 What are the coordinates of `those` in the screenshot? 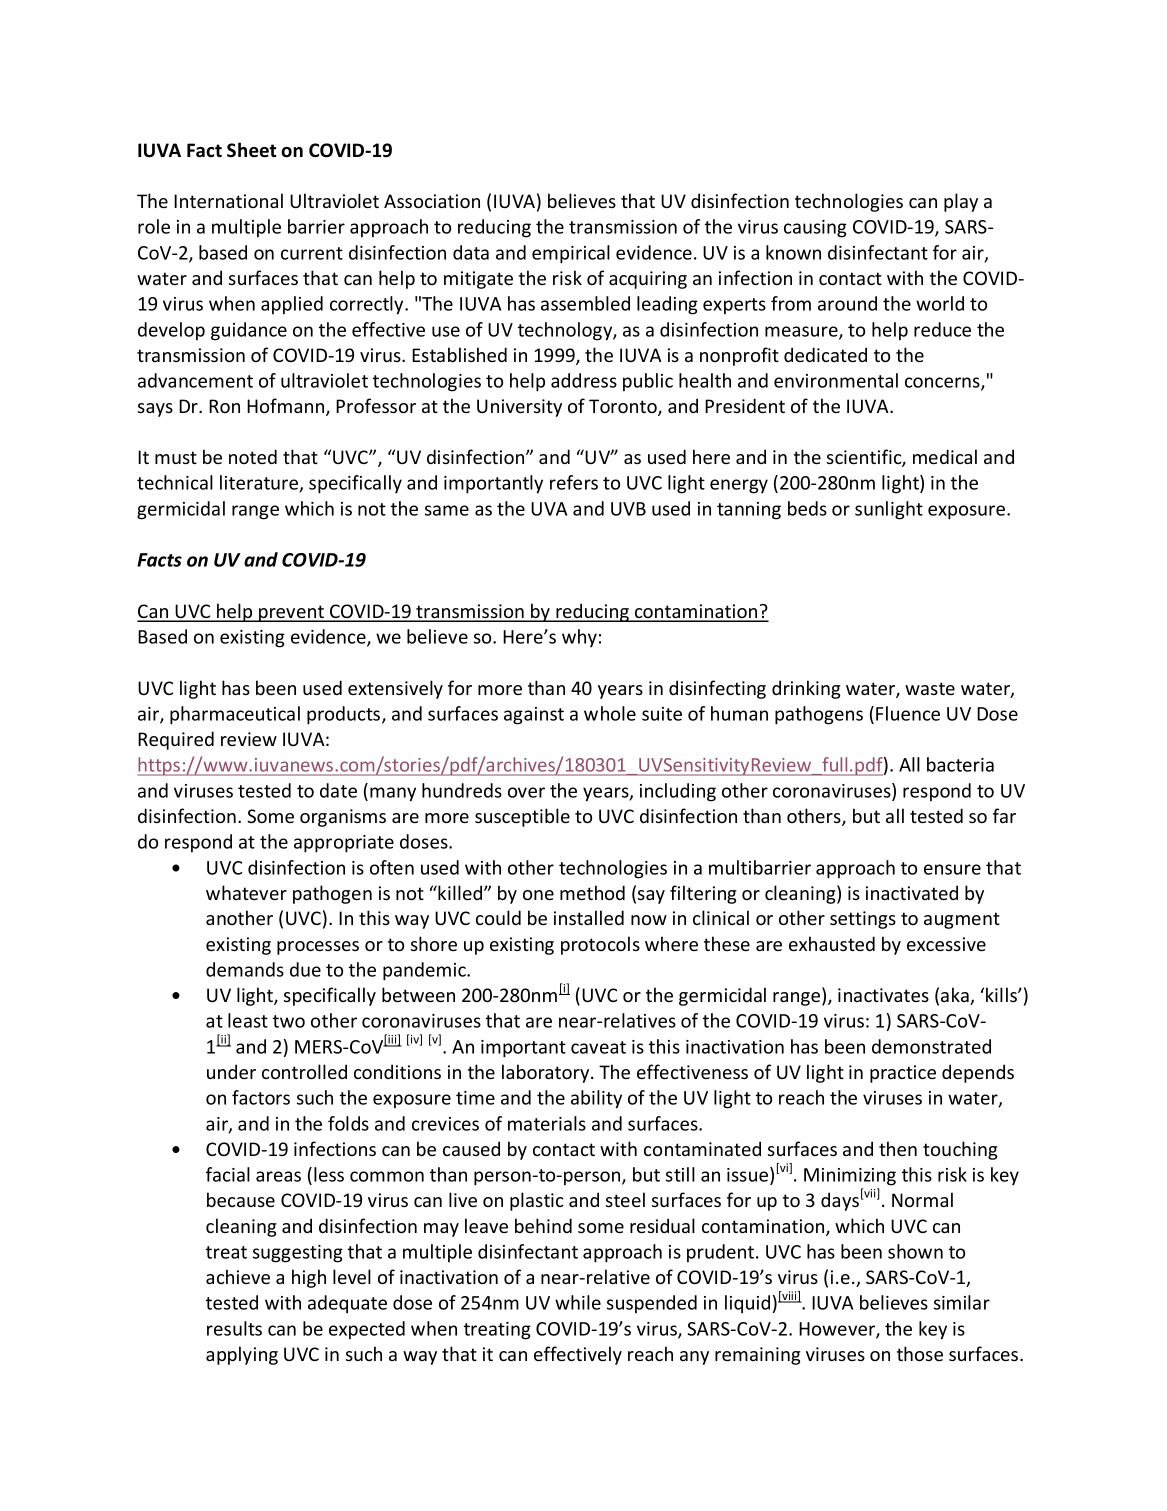 It's located at (920, 1353).
